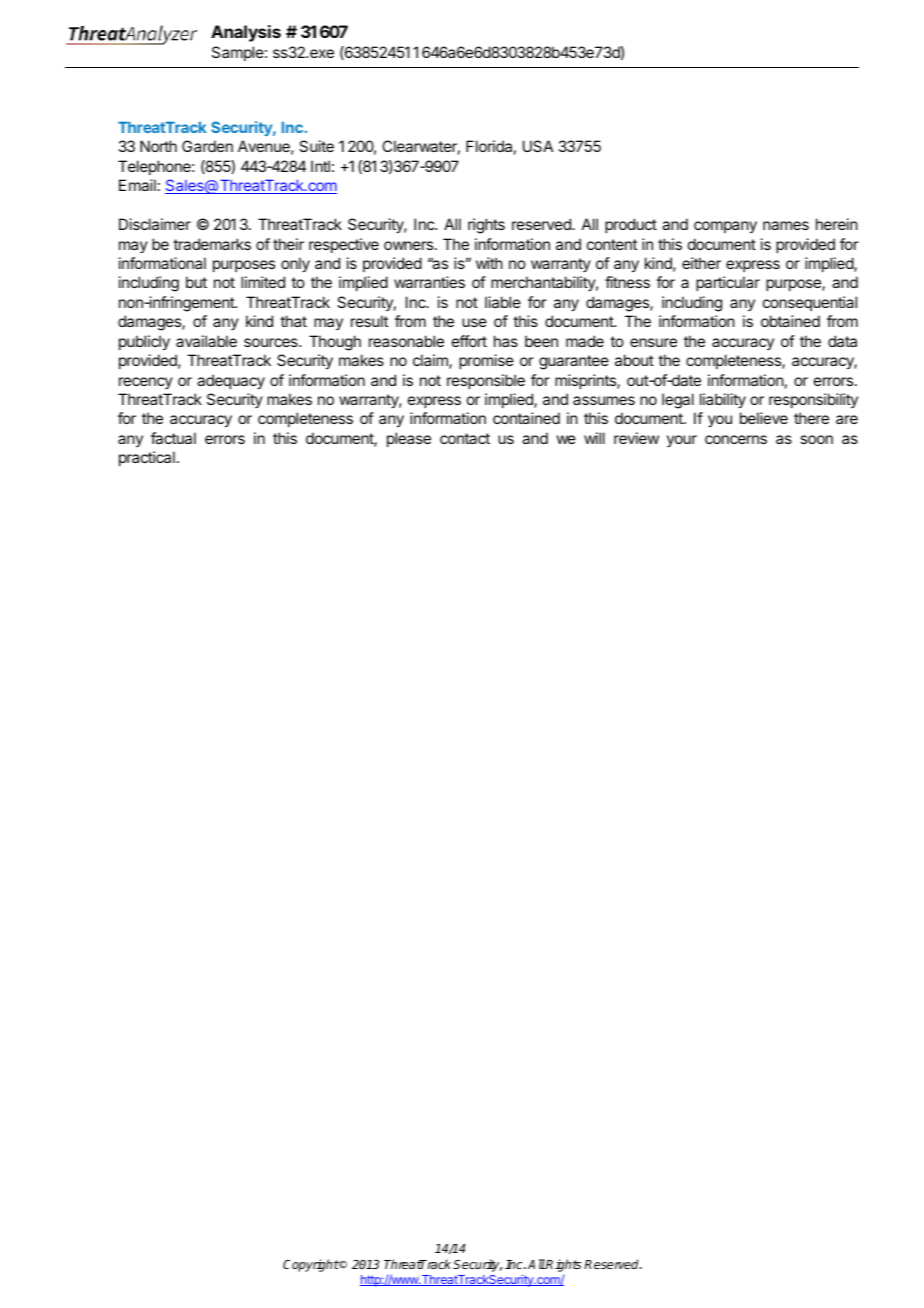 This document has height=1308, width=924. What do you see at coordinates (503, 302) in the document?
I see `liable` at bounding box center [503, 302].
